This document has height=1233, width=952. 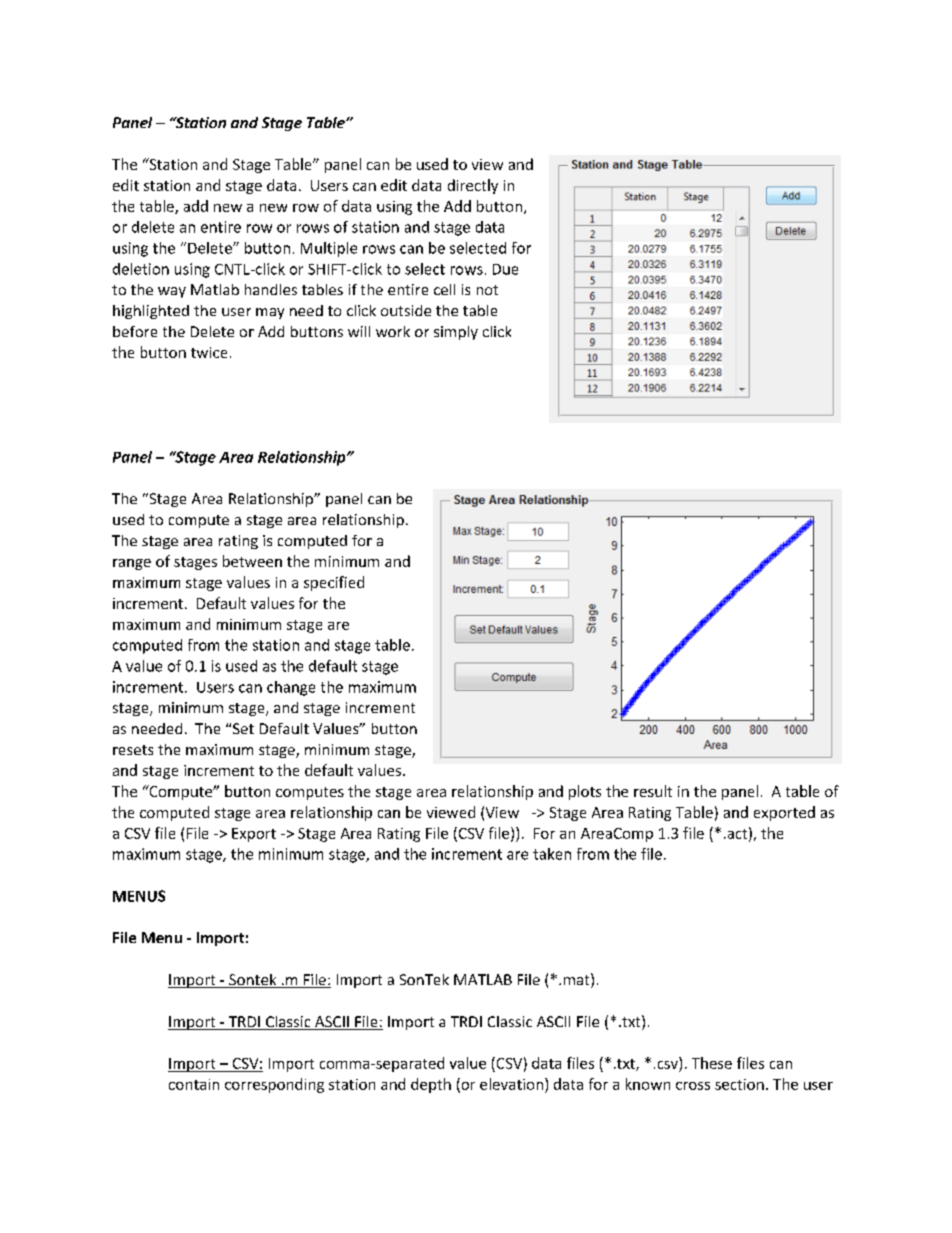 What do you see at coordinates (473, 186) in the document?
I see `directly` at bounding box center [473, 186].
